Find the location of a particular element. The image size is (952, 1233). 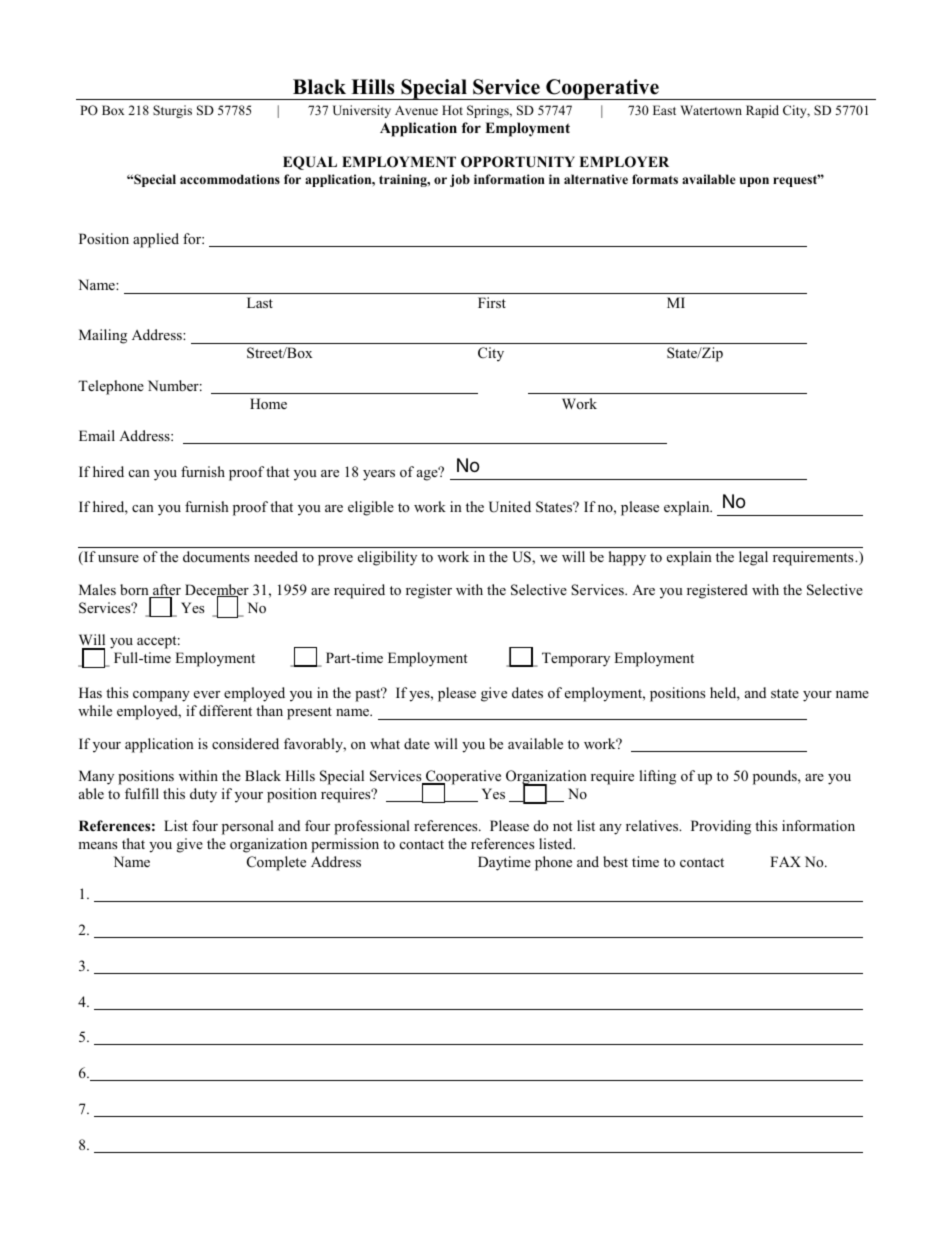

Watertown is located at coordinates (711, 110).
